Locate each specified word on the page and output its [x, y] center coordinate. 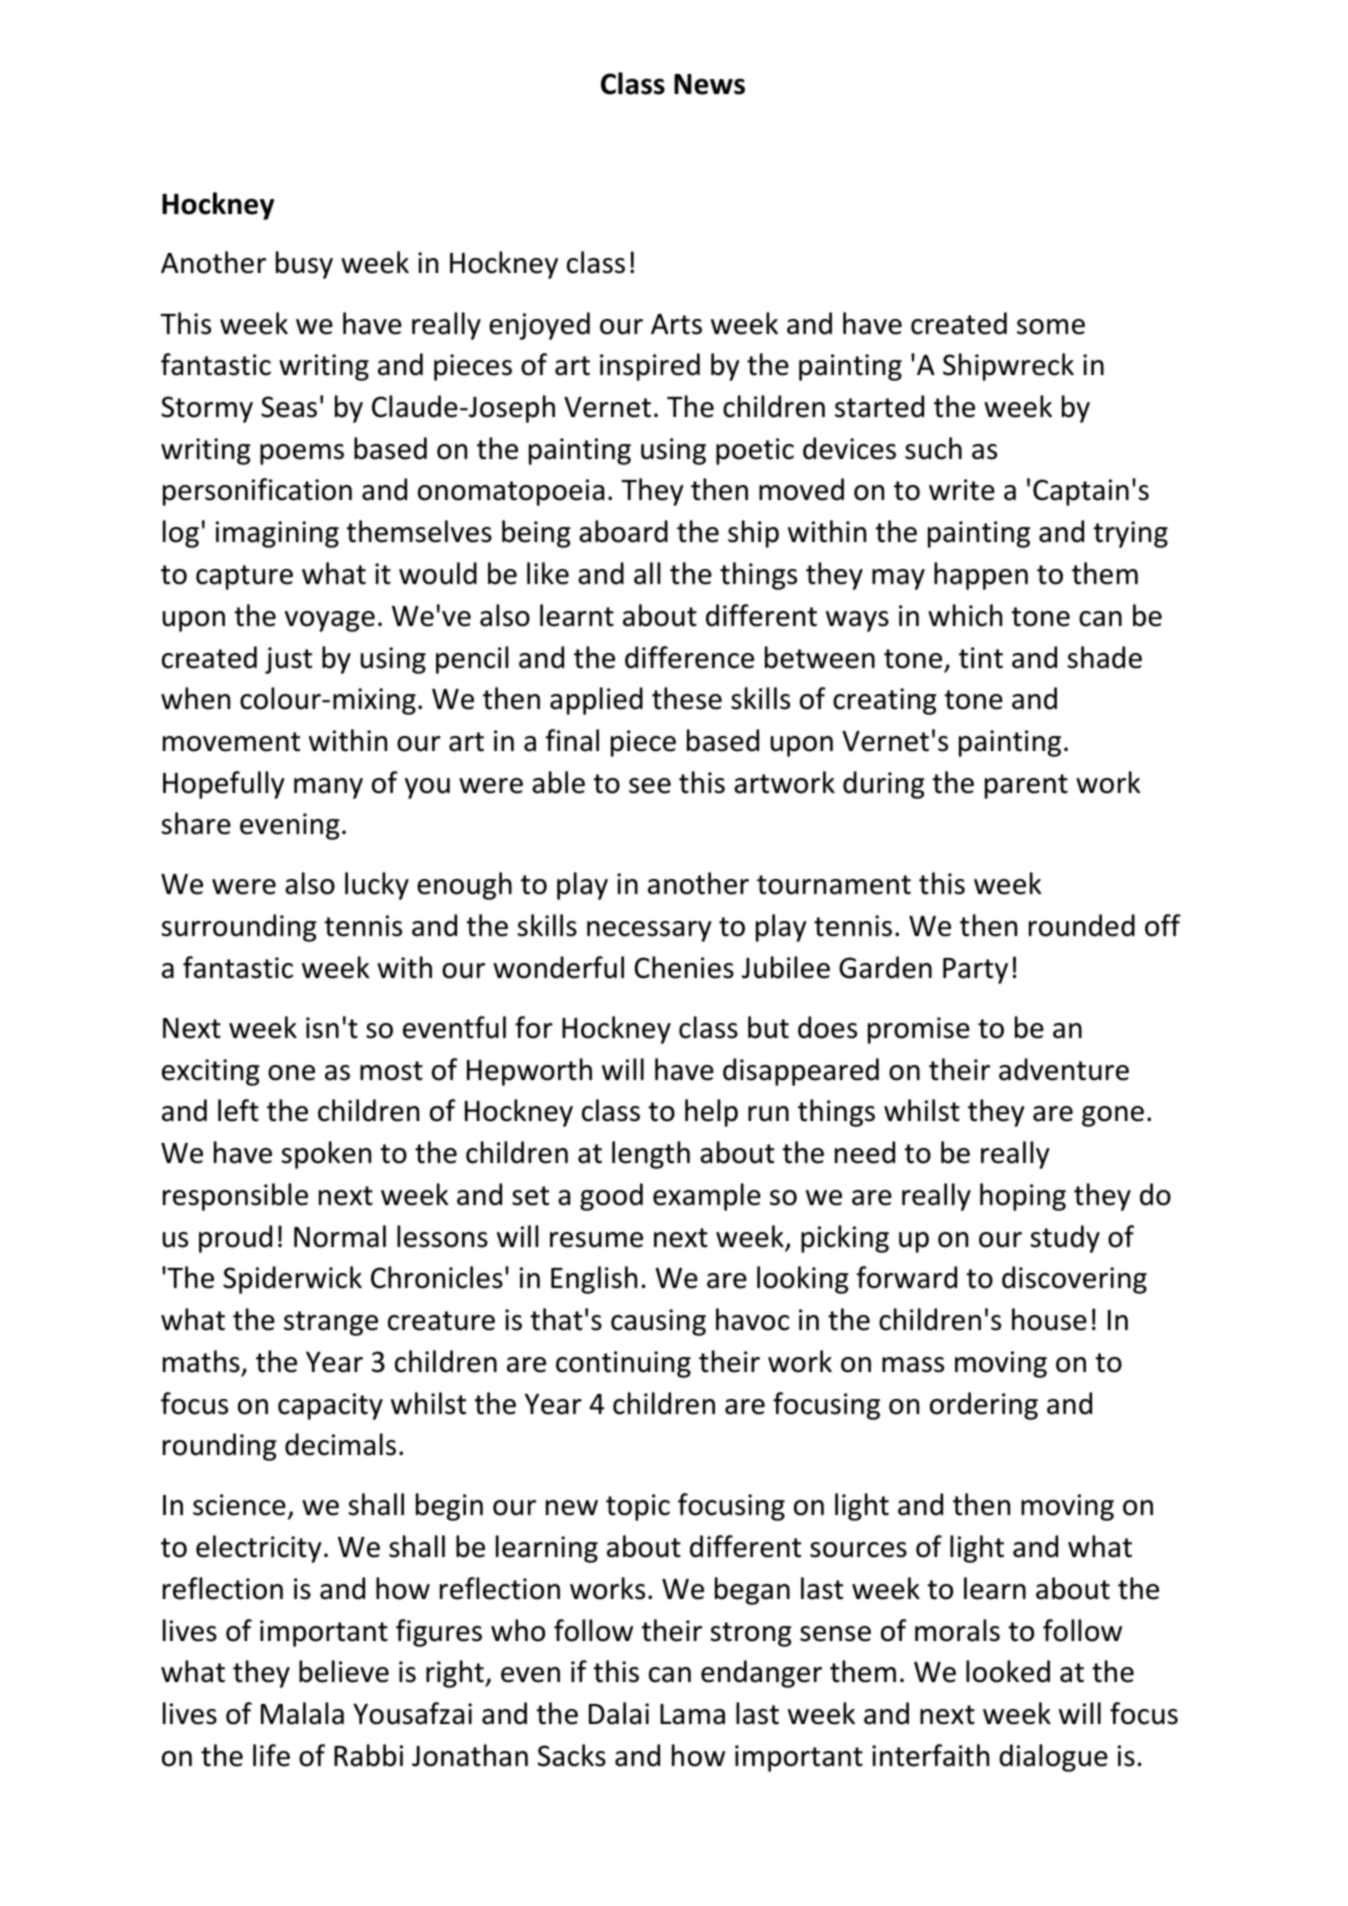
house [1049, 1319]
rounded [1082, 925]
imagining [277, 534]
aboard [623, 531]
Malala [302, 1713]
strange [331, 1323]
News [709, 84]
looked [1008, 1671]
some [1051, 327]
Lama [692, 1714]
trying [1130, 534]
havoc [752, 1319]
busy [304, 265]
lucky [377, 886]
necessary [649, 931]
